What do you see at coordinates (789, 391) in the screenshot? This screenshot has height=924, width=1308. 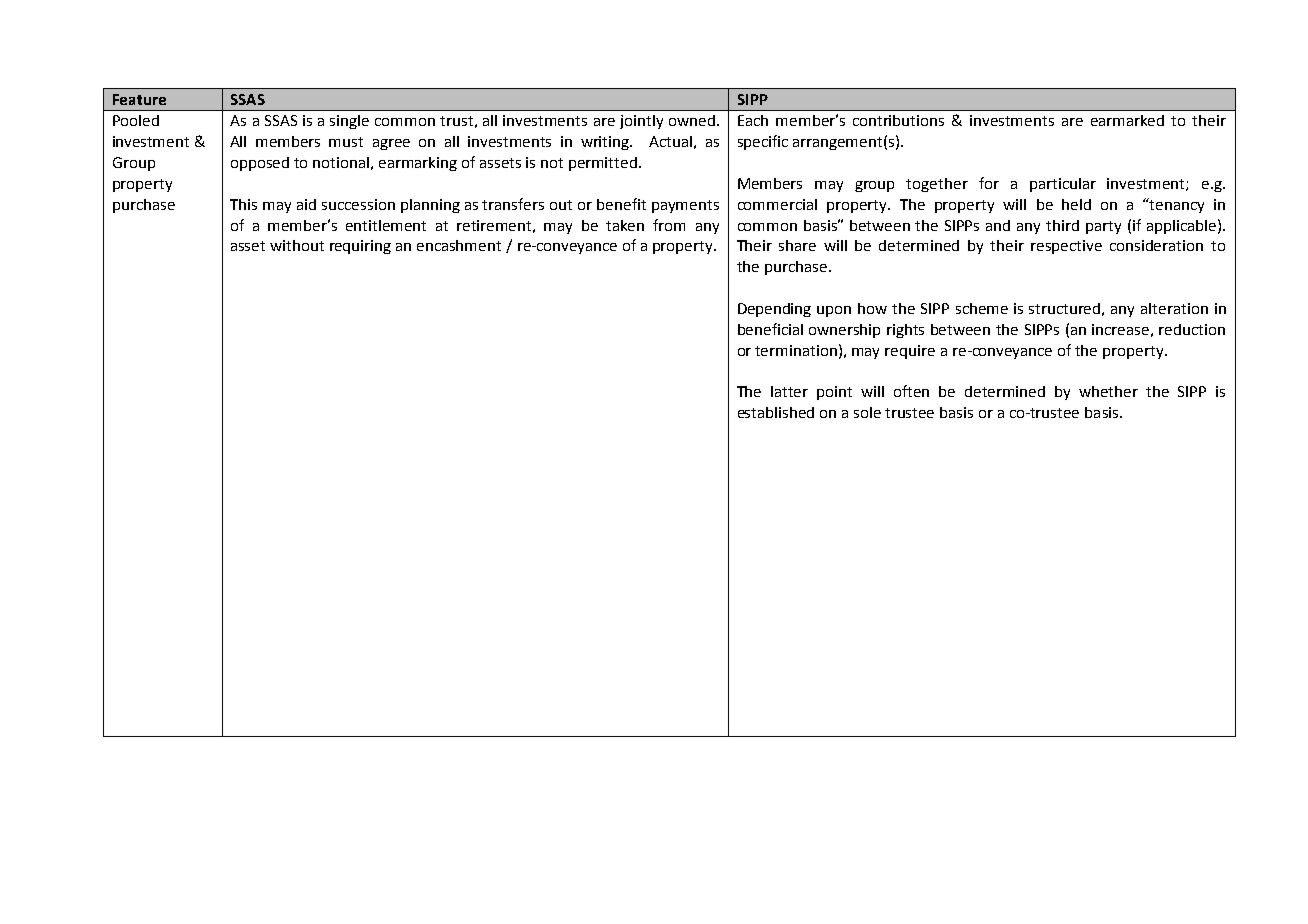 I see `latter` at bounding box center [789, 391].
